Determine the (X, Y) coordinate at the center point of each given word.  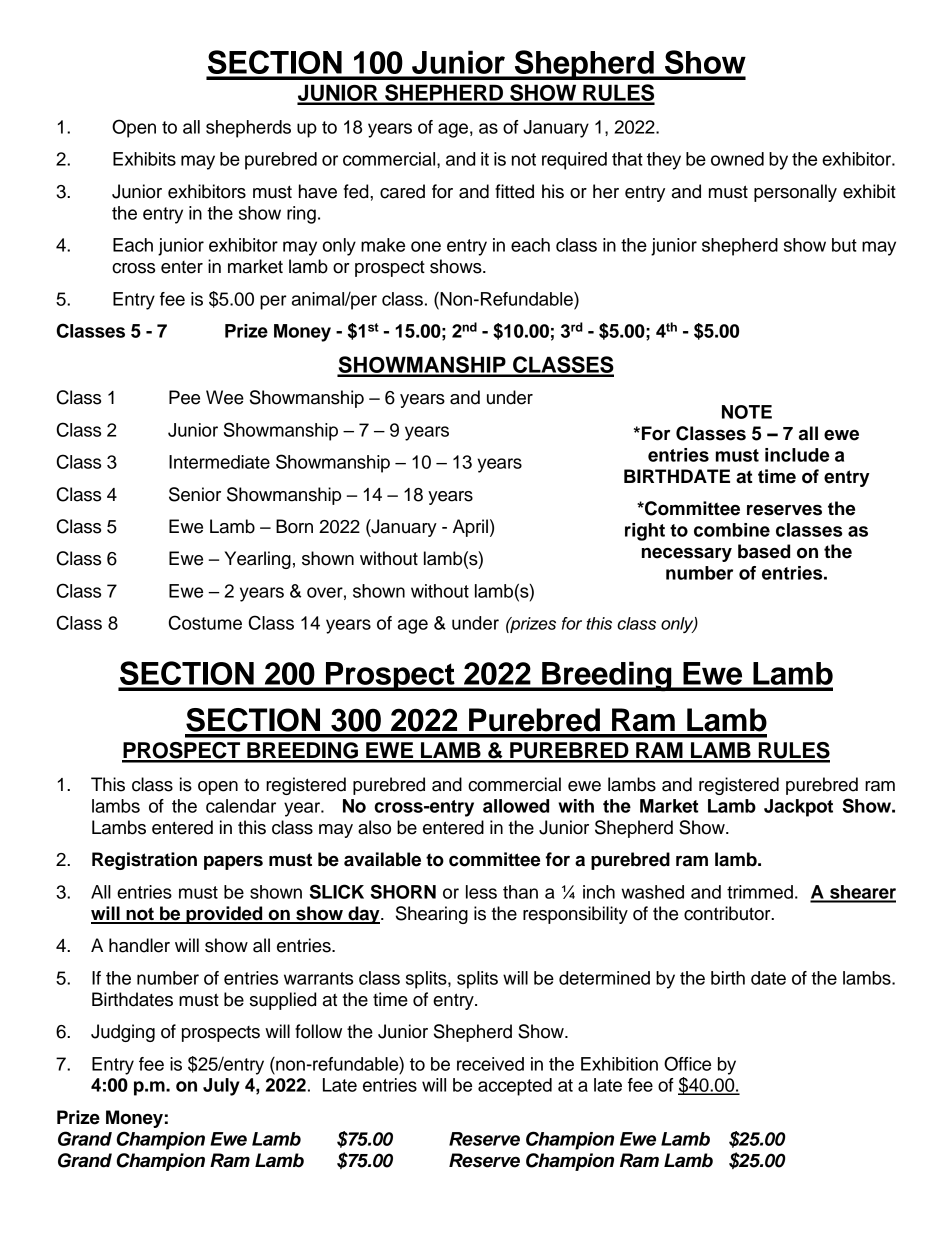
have (318, 191)
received (490, 1064)
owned (737, 159)
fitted (514, 191)
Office (687, 1063)
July (221, 1087)
